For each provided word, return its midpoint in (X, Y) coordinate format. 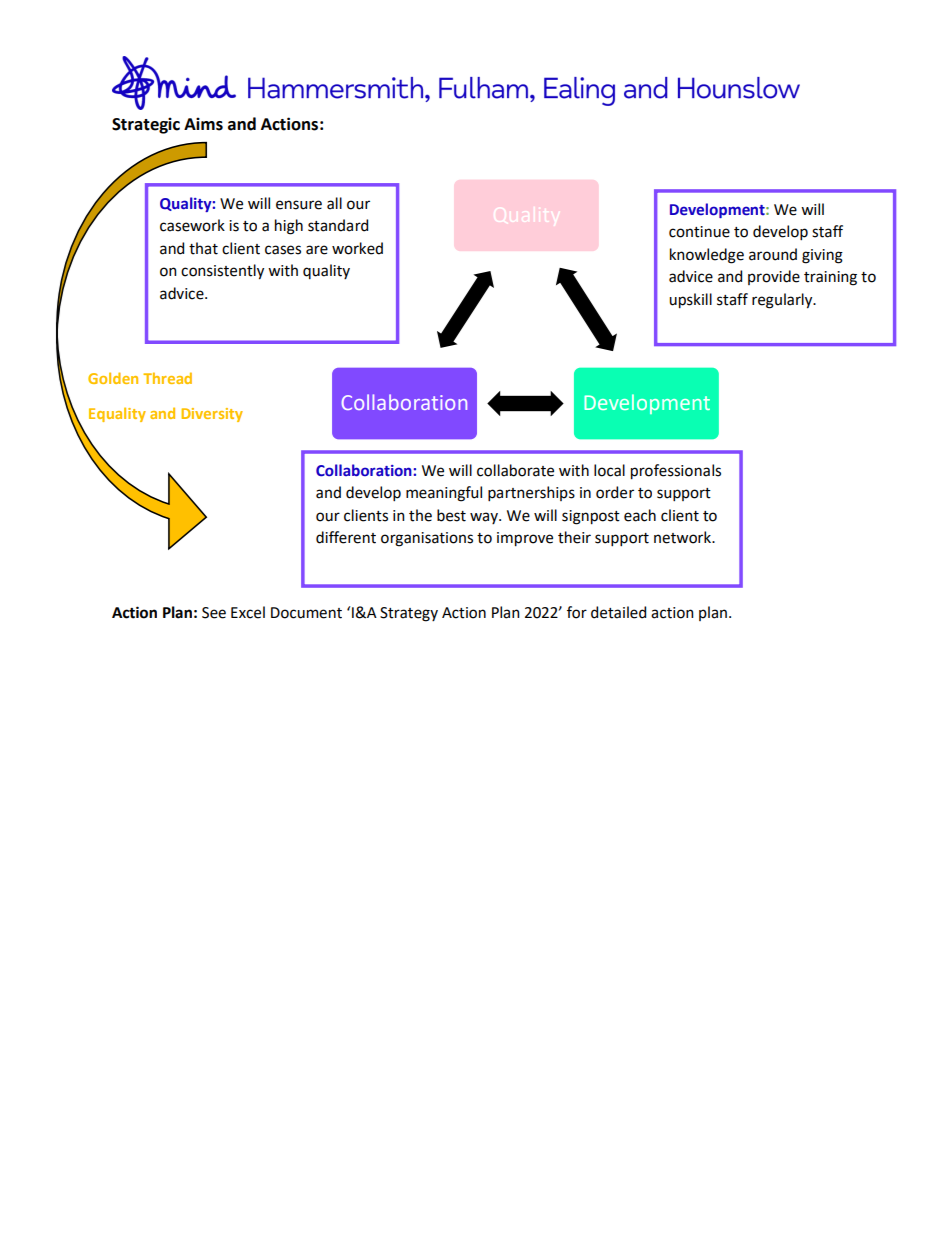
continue (699, 232)
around (773, 254)
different (346, 537)
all (334, 203)
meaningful (444, 494)
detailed (618, 612)
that (203, 248)
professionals (676, 472)
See (214, 613)
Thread (167, 378)
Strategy (409, 614)
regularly (783, 301)
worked (357, 248)
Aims (203, 124)
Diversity (212, 415)
